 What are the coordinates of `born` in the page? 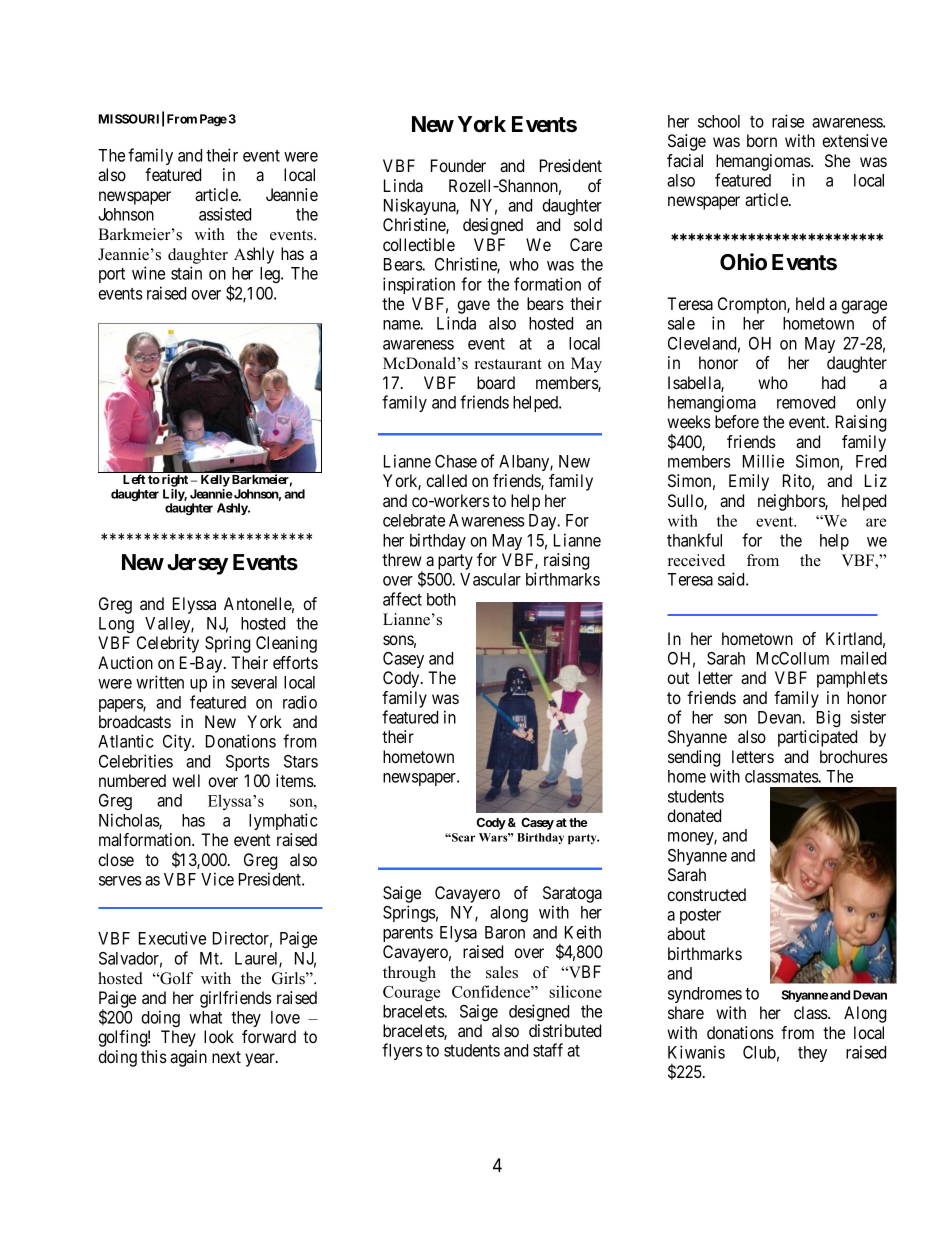 It's located at (762, 140).
